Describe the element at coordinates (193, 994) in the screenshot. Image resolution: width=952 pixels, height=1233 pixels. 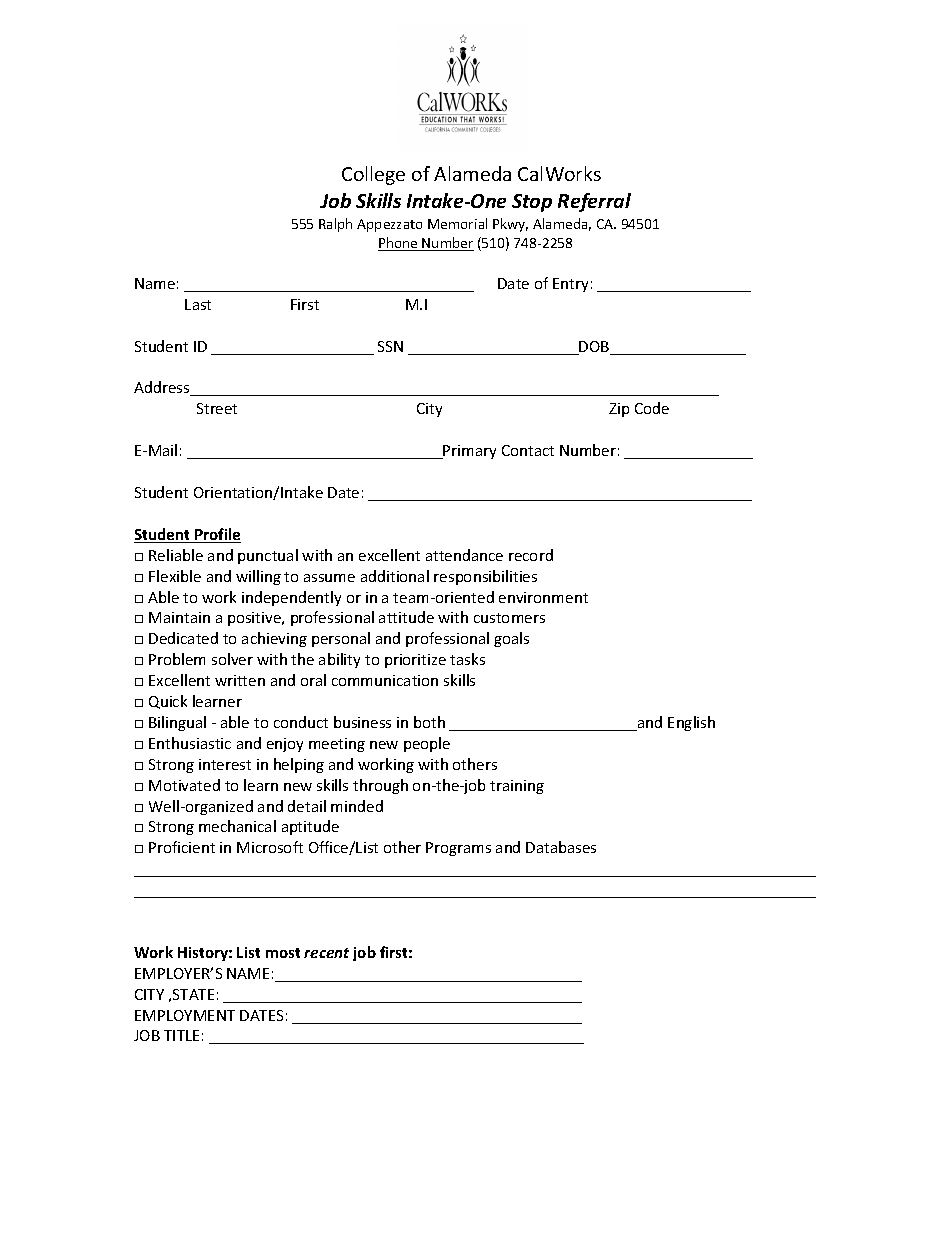
I see `STATE` at that location.
